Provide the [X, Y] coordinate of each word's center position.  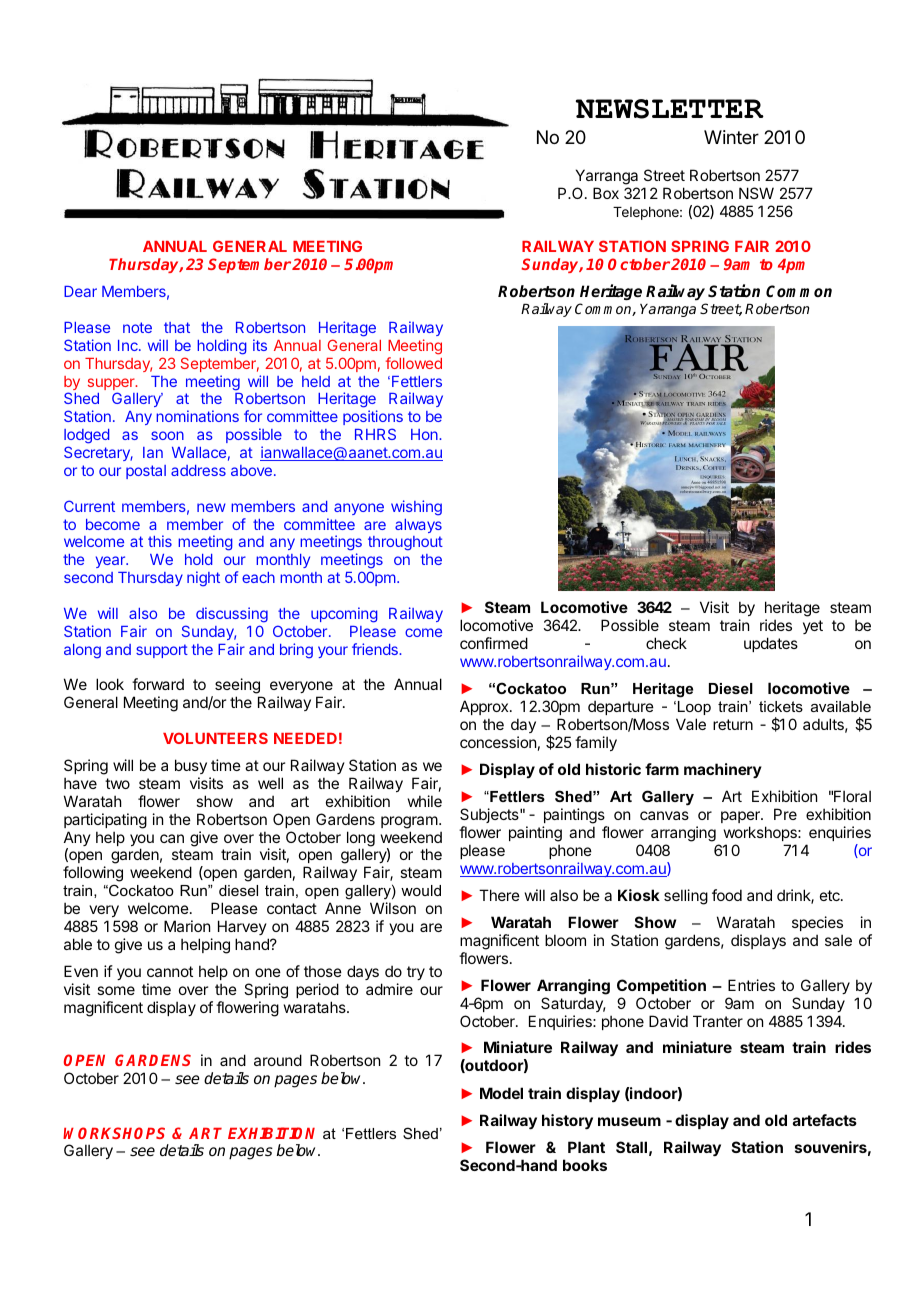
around [278, 1060]
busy [191, 766]
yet [813, 627]
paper [741, 817]
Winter [731, 137]
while [425, 801]
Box [606, 193]
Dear [80, 291]
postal [146, 472]
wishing [416, 508]
